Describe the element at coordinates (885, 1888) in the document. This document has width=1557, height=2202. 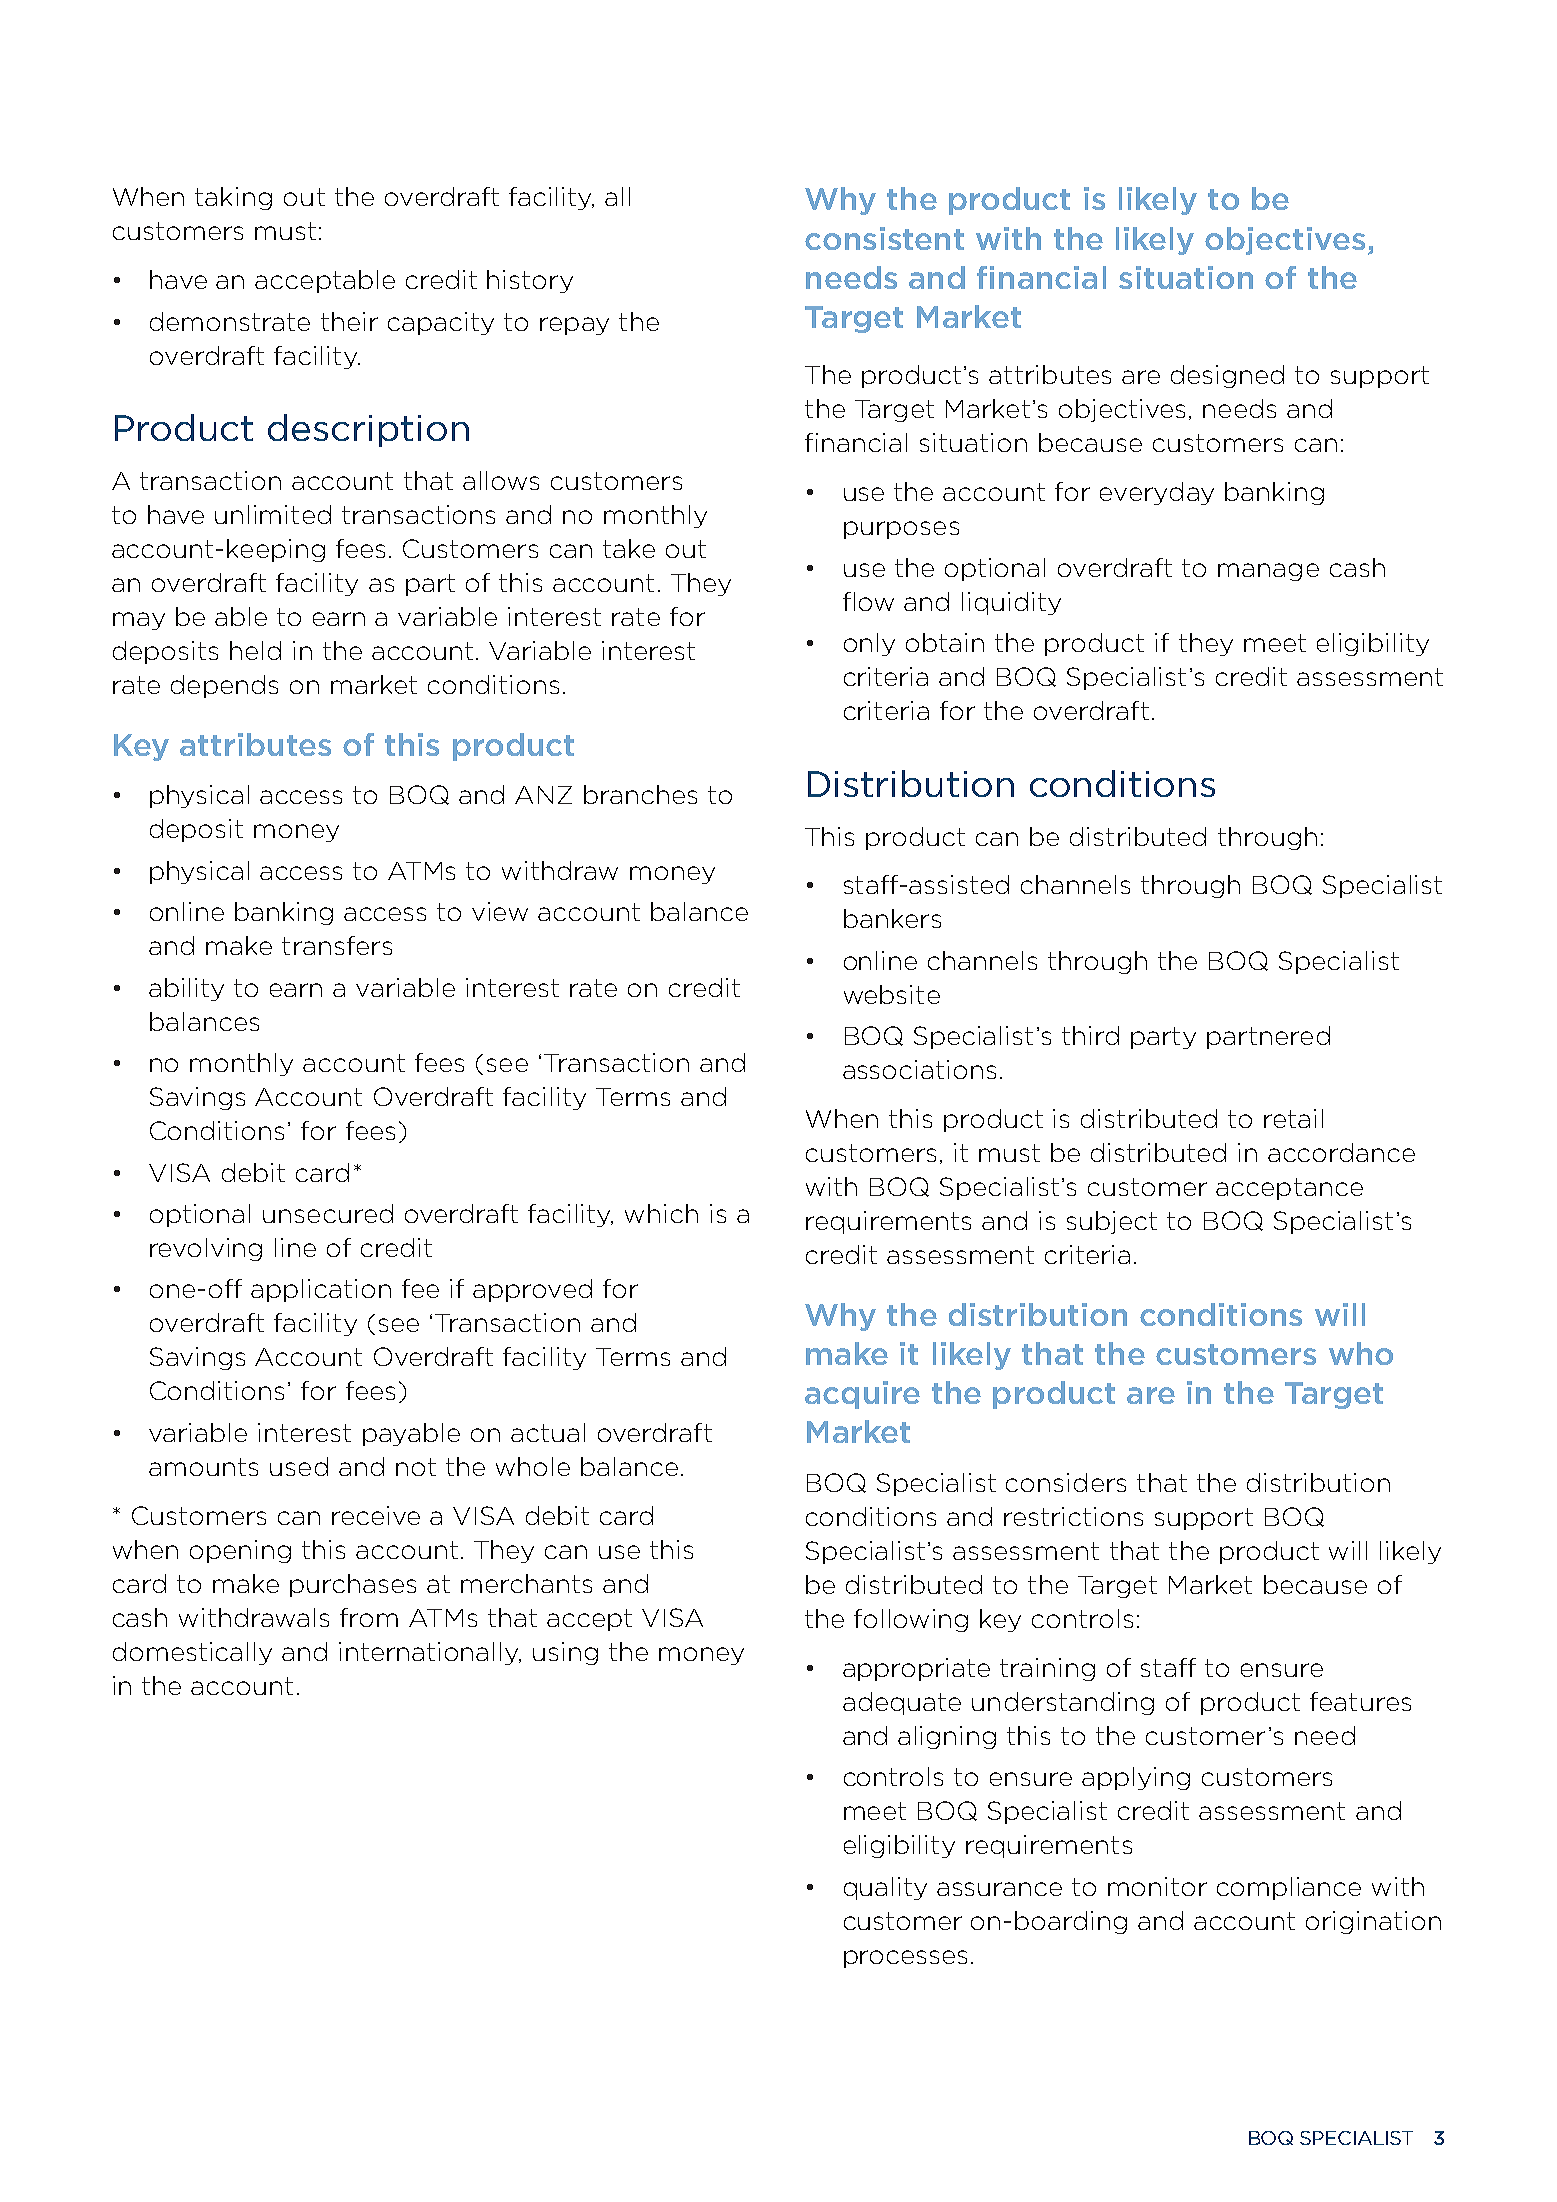
I see `quality` at that location.
